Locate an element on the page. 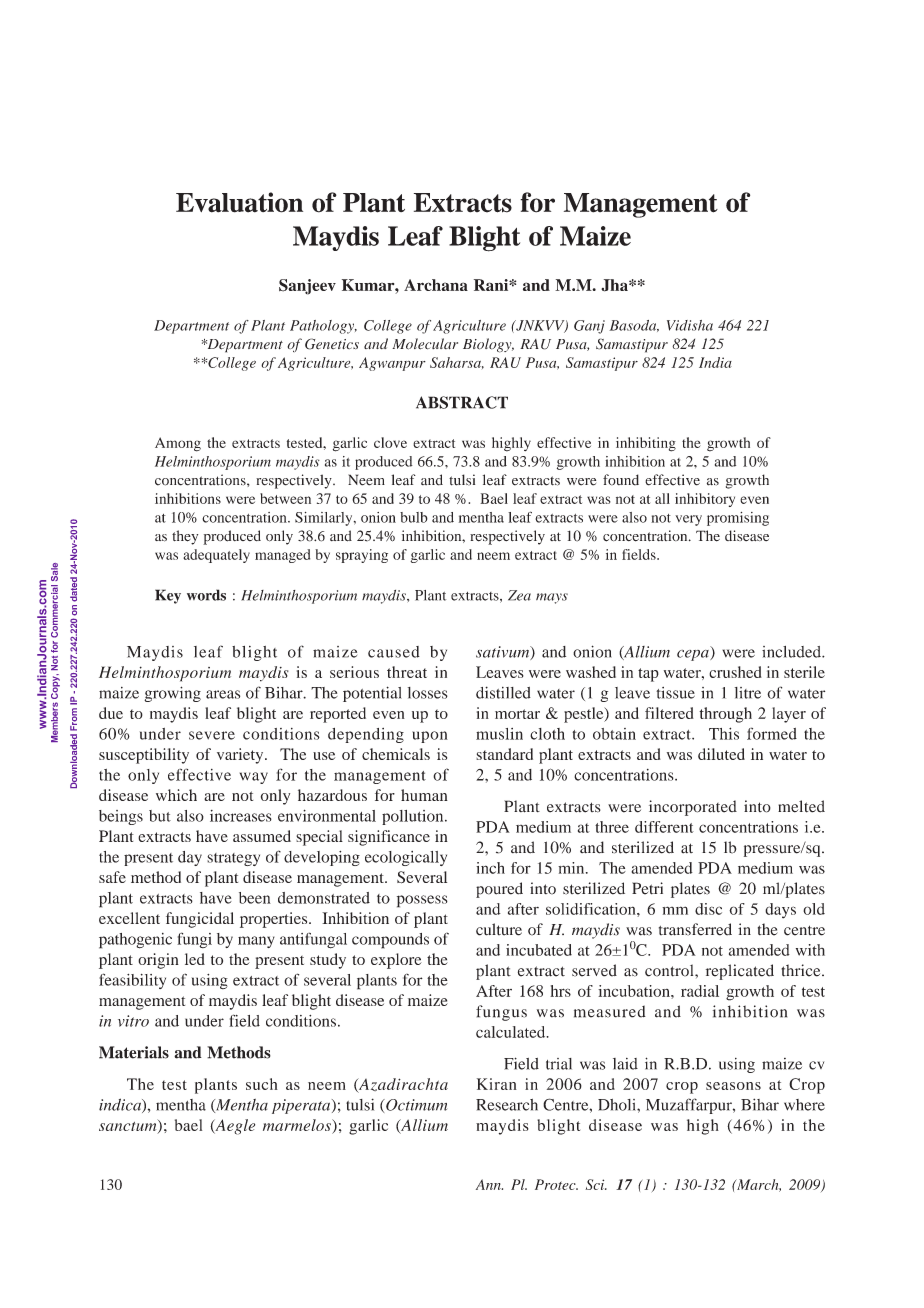  growing is located at coordinates (172, 694).
